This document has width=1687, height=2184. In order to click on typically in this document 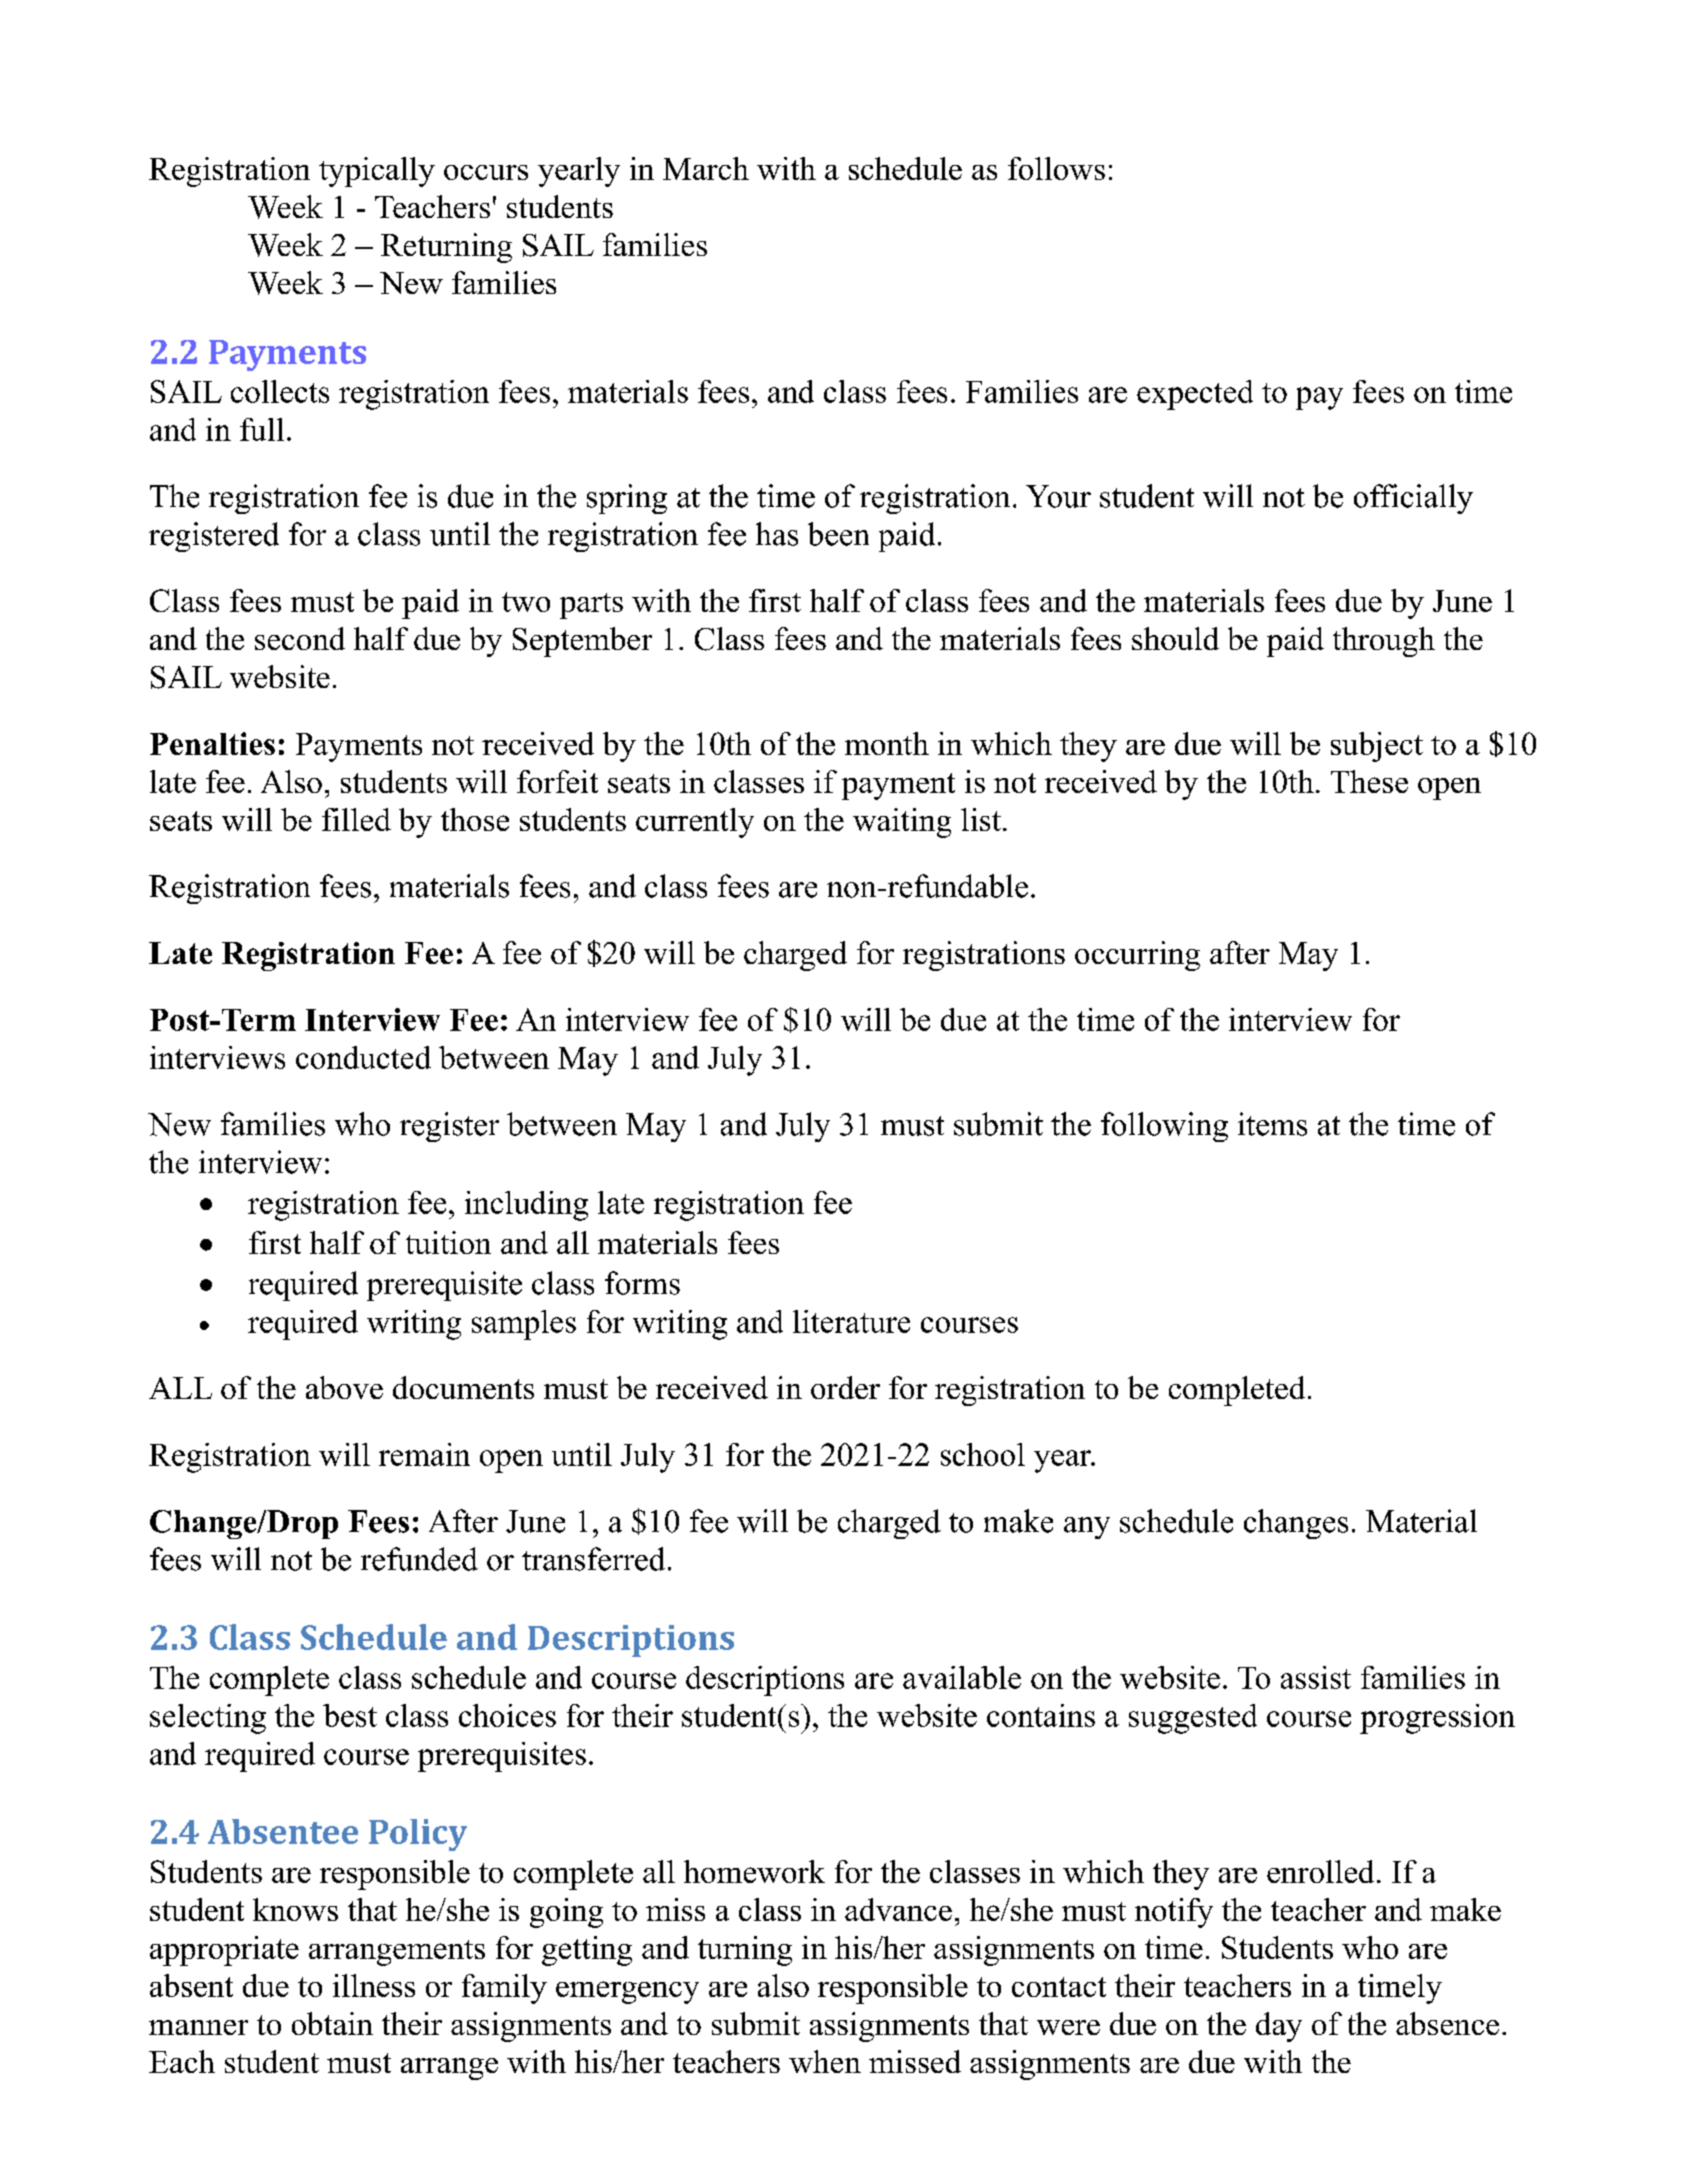, I will do `click(377, 172)`.
